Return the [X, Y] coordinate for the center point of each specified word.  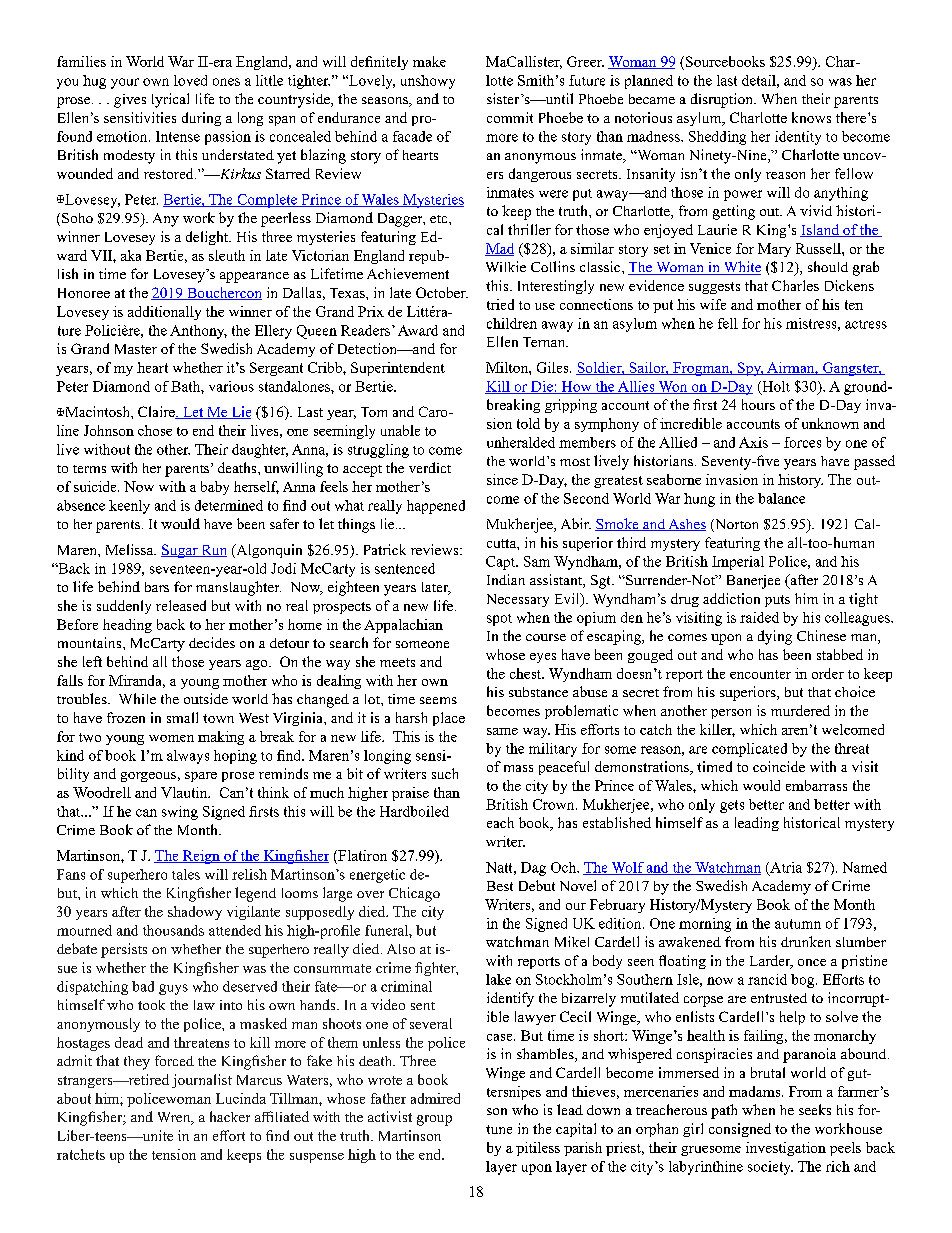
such [445, 773]
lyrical [170, 100]
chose [155, 430]
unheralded [521, 442]
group [434, 1120]
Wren [175, 1118]
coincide [779, 766]
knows [811, 117]
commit [510, 117]
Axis [753, 442]
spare [201, 777]
